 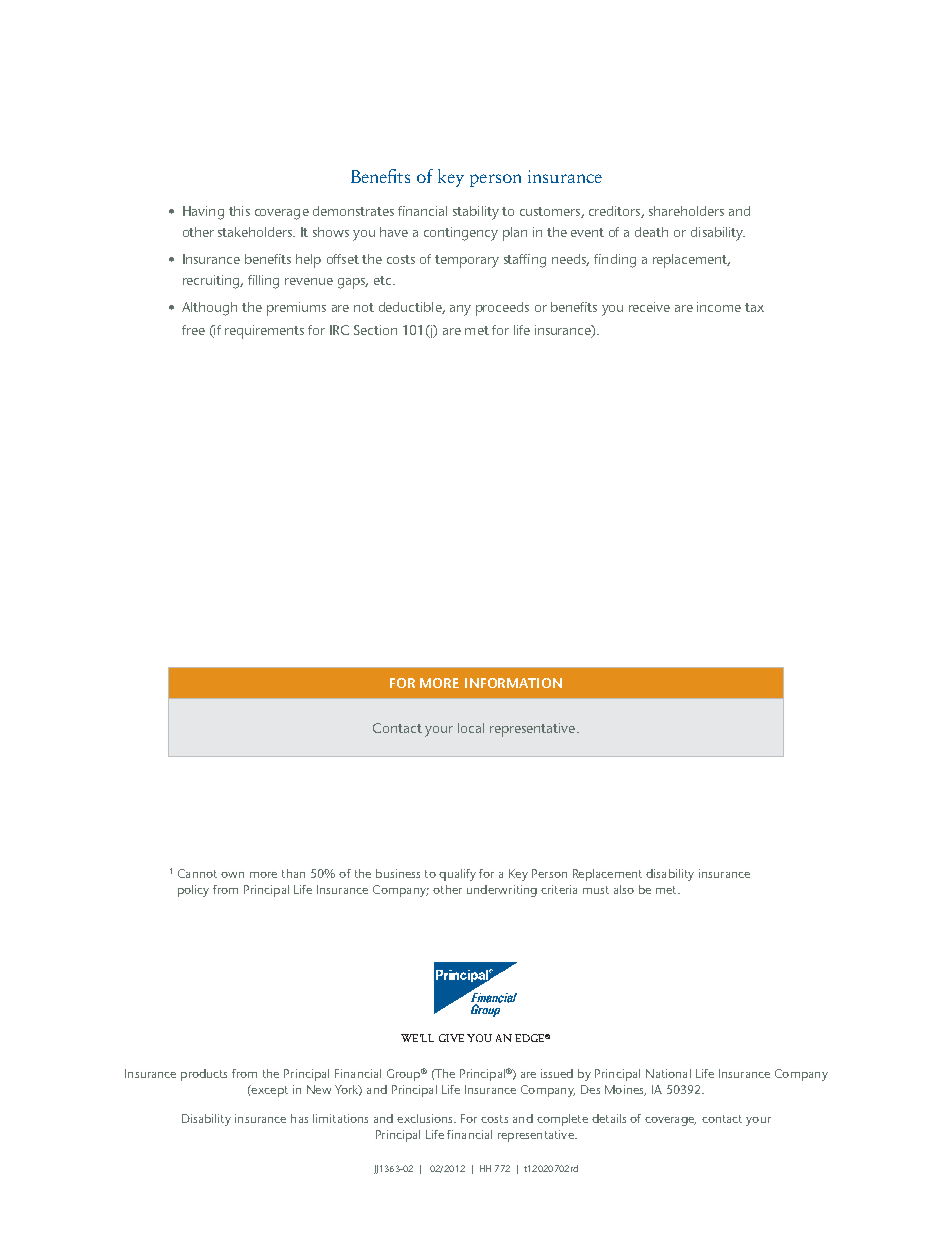 I want to click on stakeholders, so click(x=256, y=232).
